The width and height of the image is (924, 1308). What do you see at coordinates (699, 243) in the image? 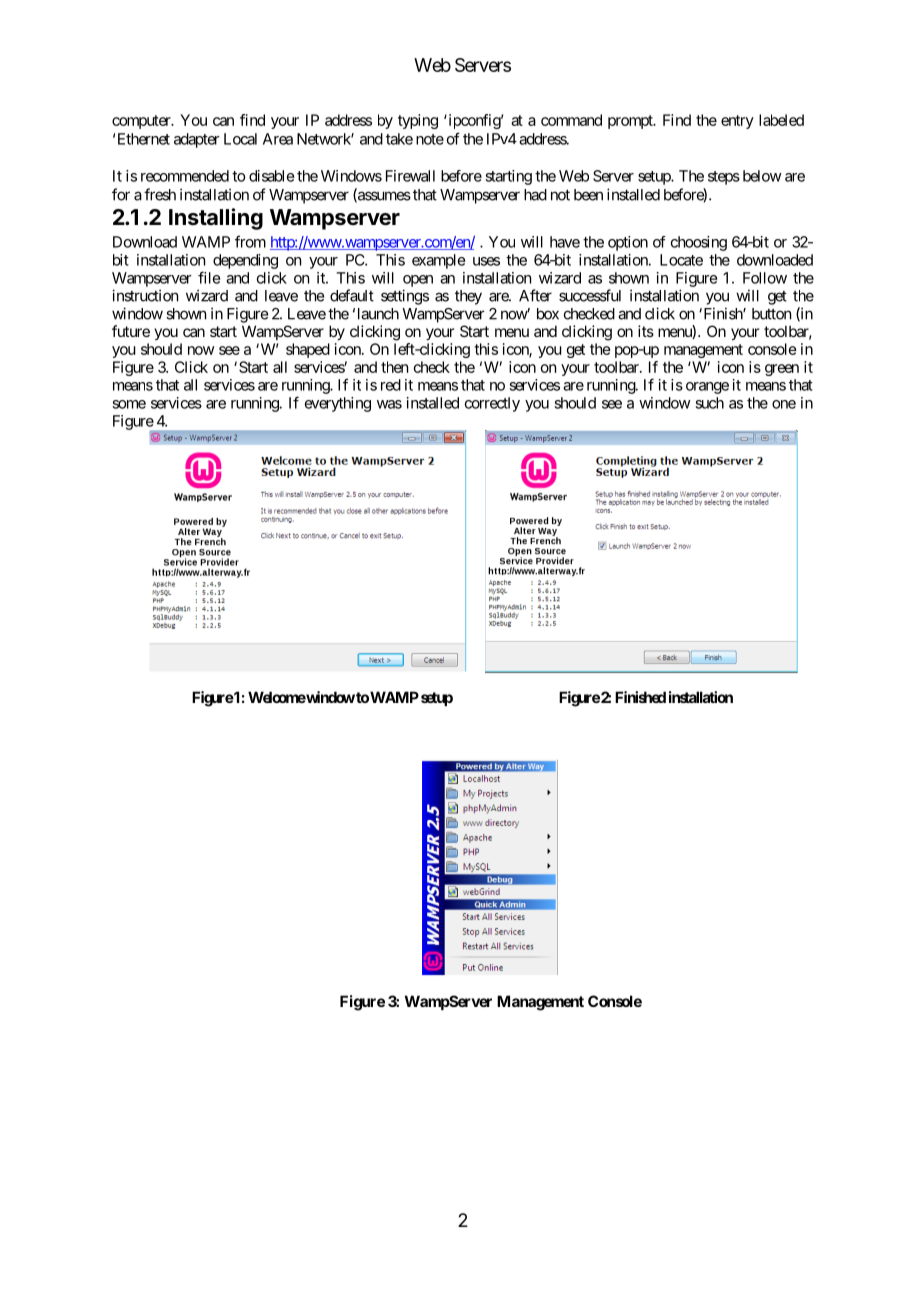
I see `choosing` at bounding box center [699, 243].
